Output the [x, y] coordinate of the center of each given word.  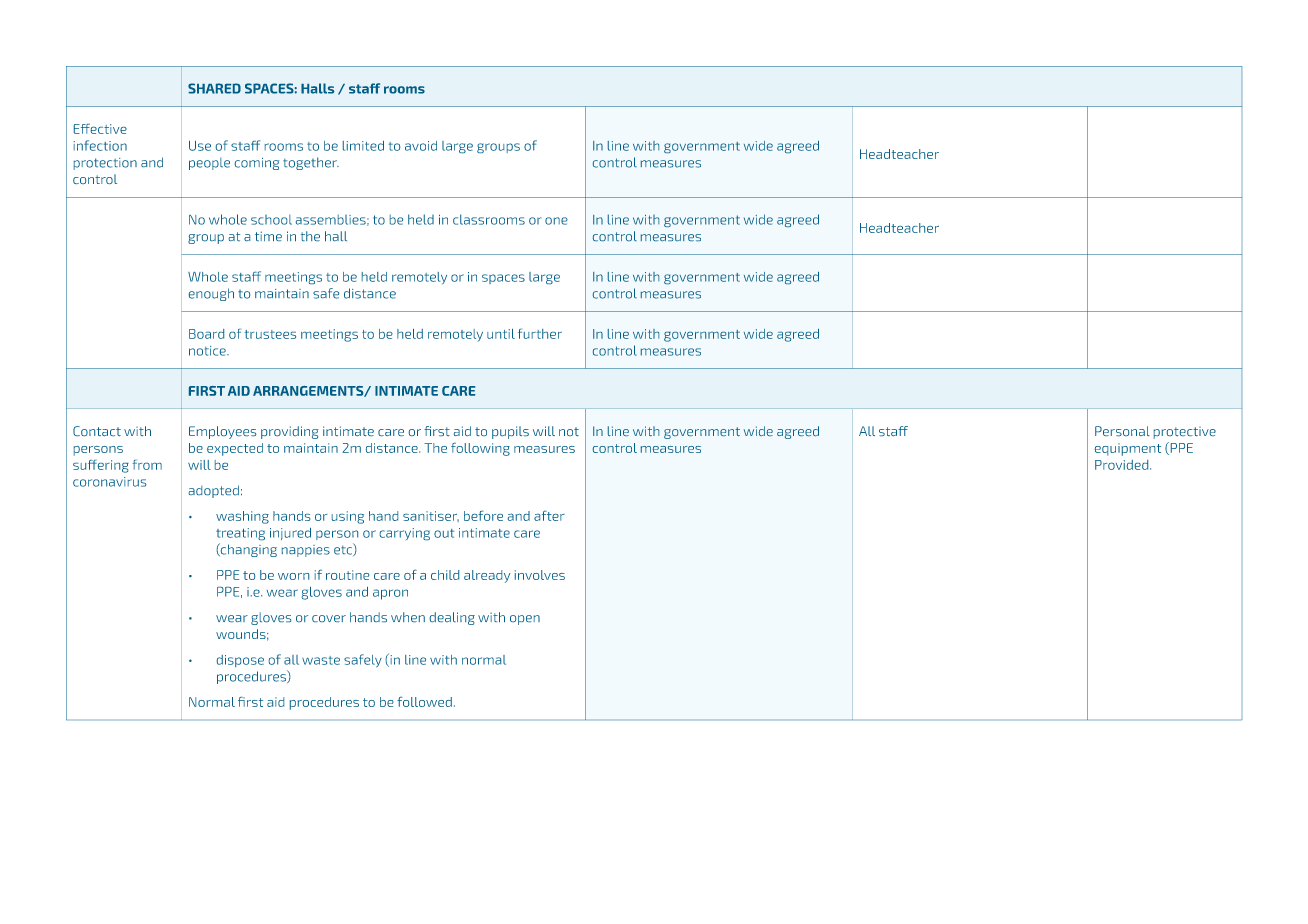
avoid [421, 146]
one [556, 221]
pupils [510, 432]
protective [1185, 433]
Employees [222, 432]
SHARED [214, 88]
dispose [240, 661]
